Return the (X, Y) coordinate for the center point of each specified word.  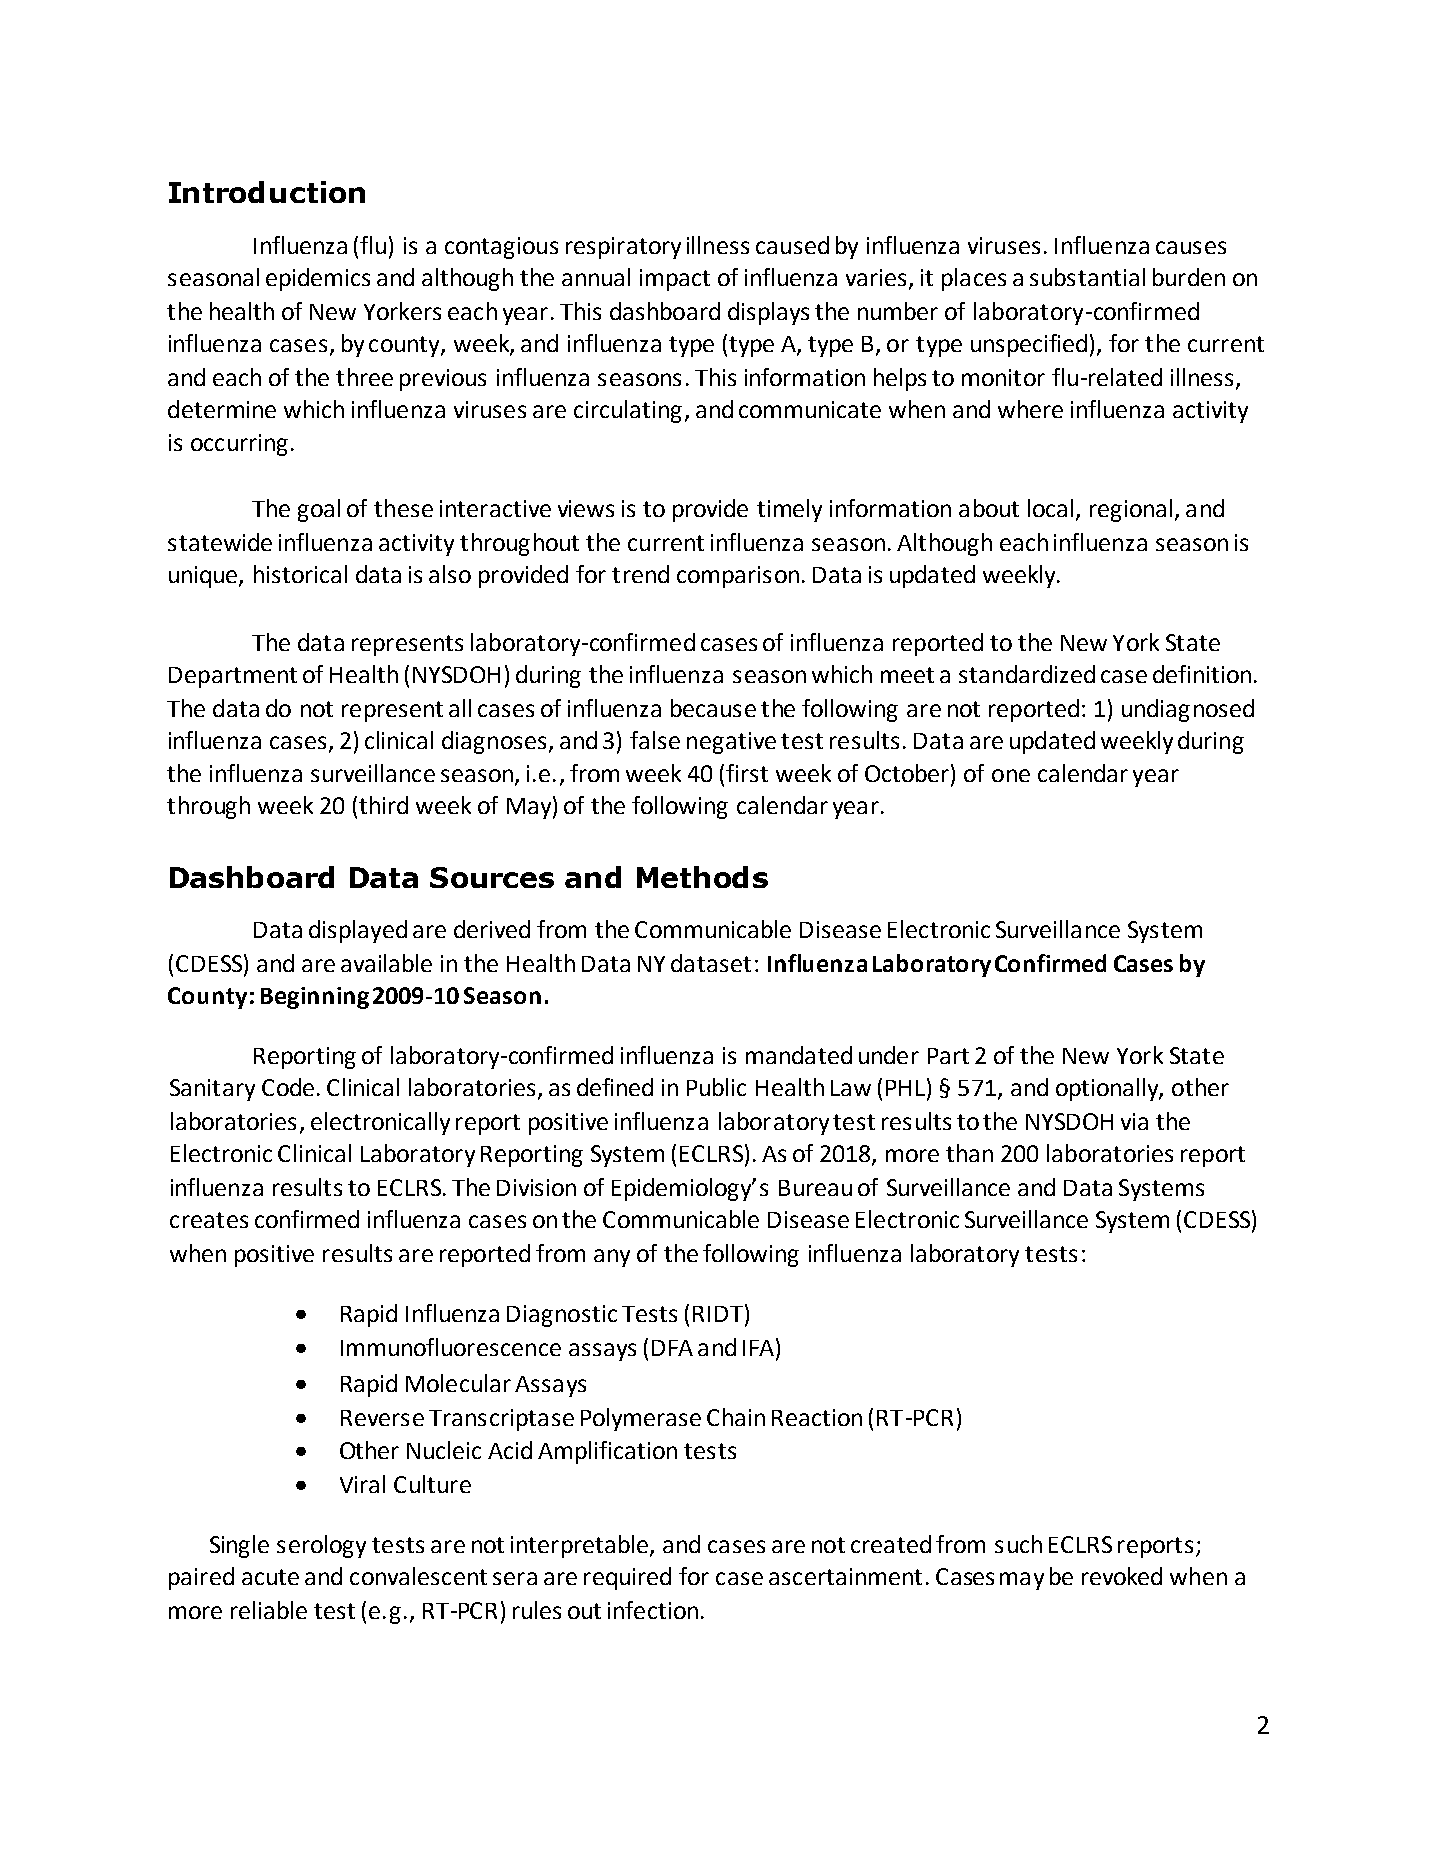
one (1011, 775)
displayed (358, 931)
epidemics (318, 279)
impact (675, 280)
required (627, 1578)
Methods (702, 877)
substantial (1087, 277)
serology (321, 1546)
